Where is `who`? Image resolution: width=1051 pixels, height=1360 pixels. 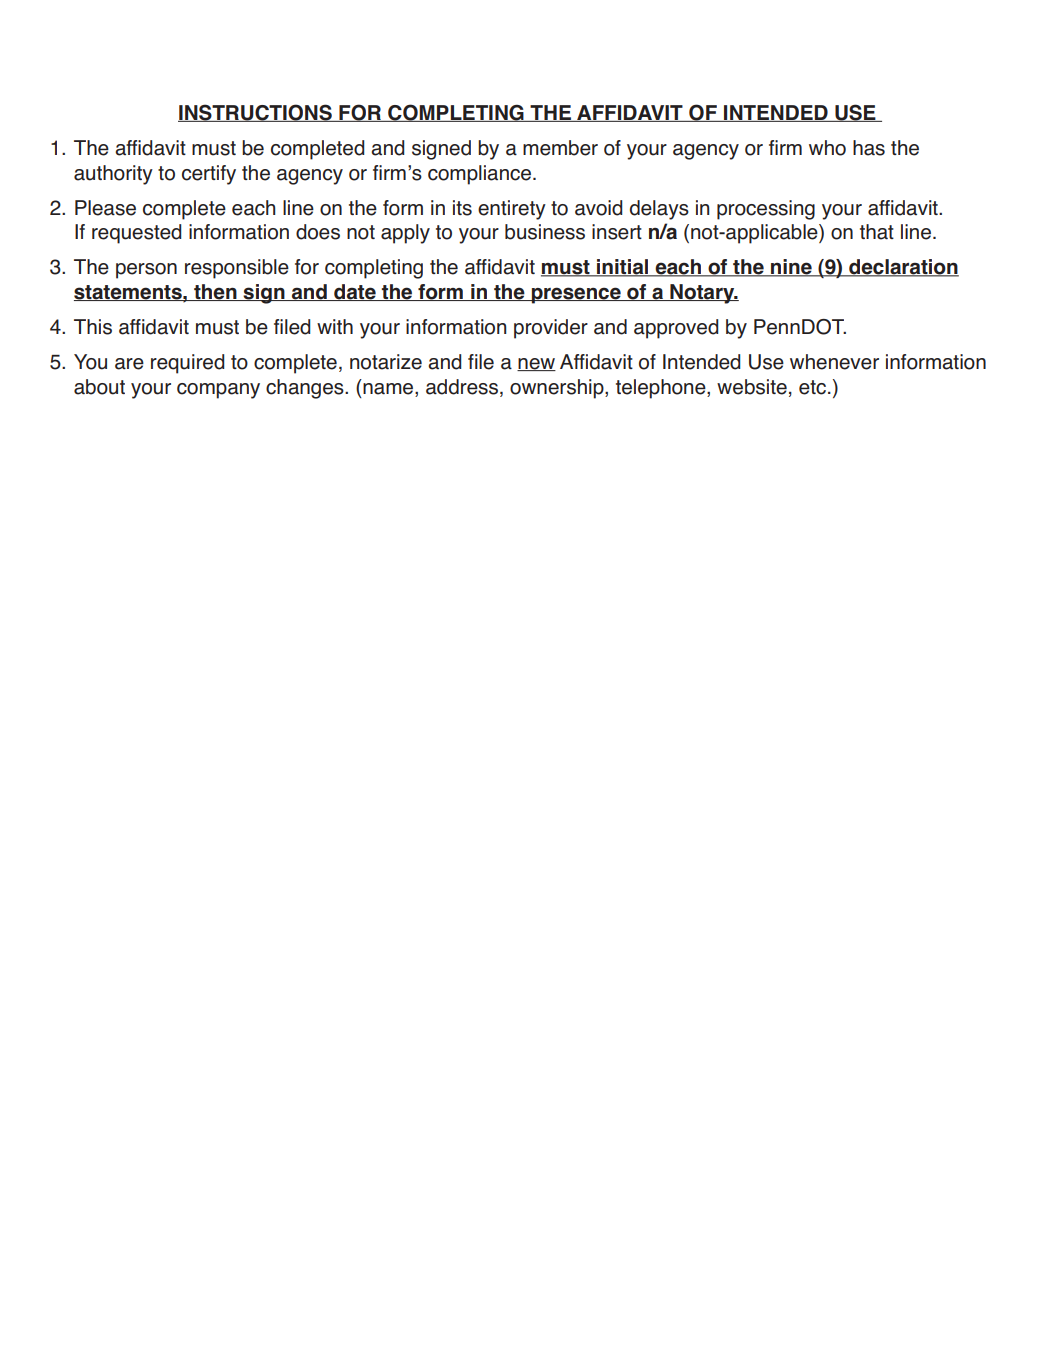
who is located at coordinates (827, 148).
